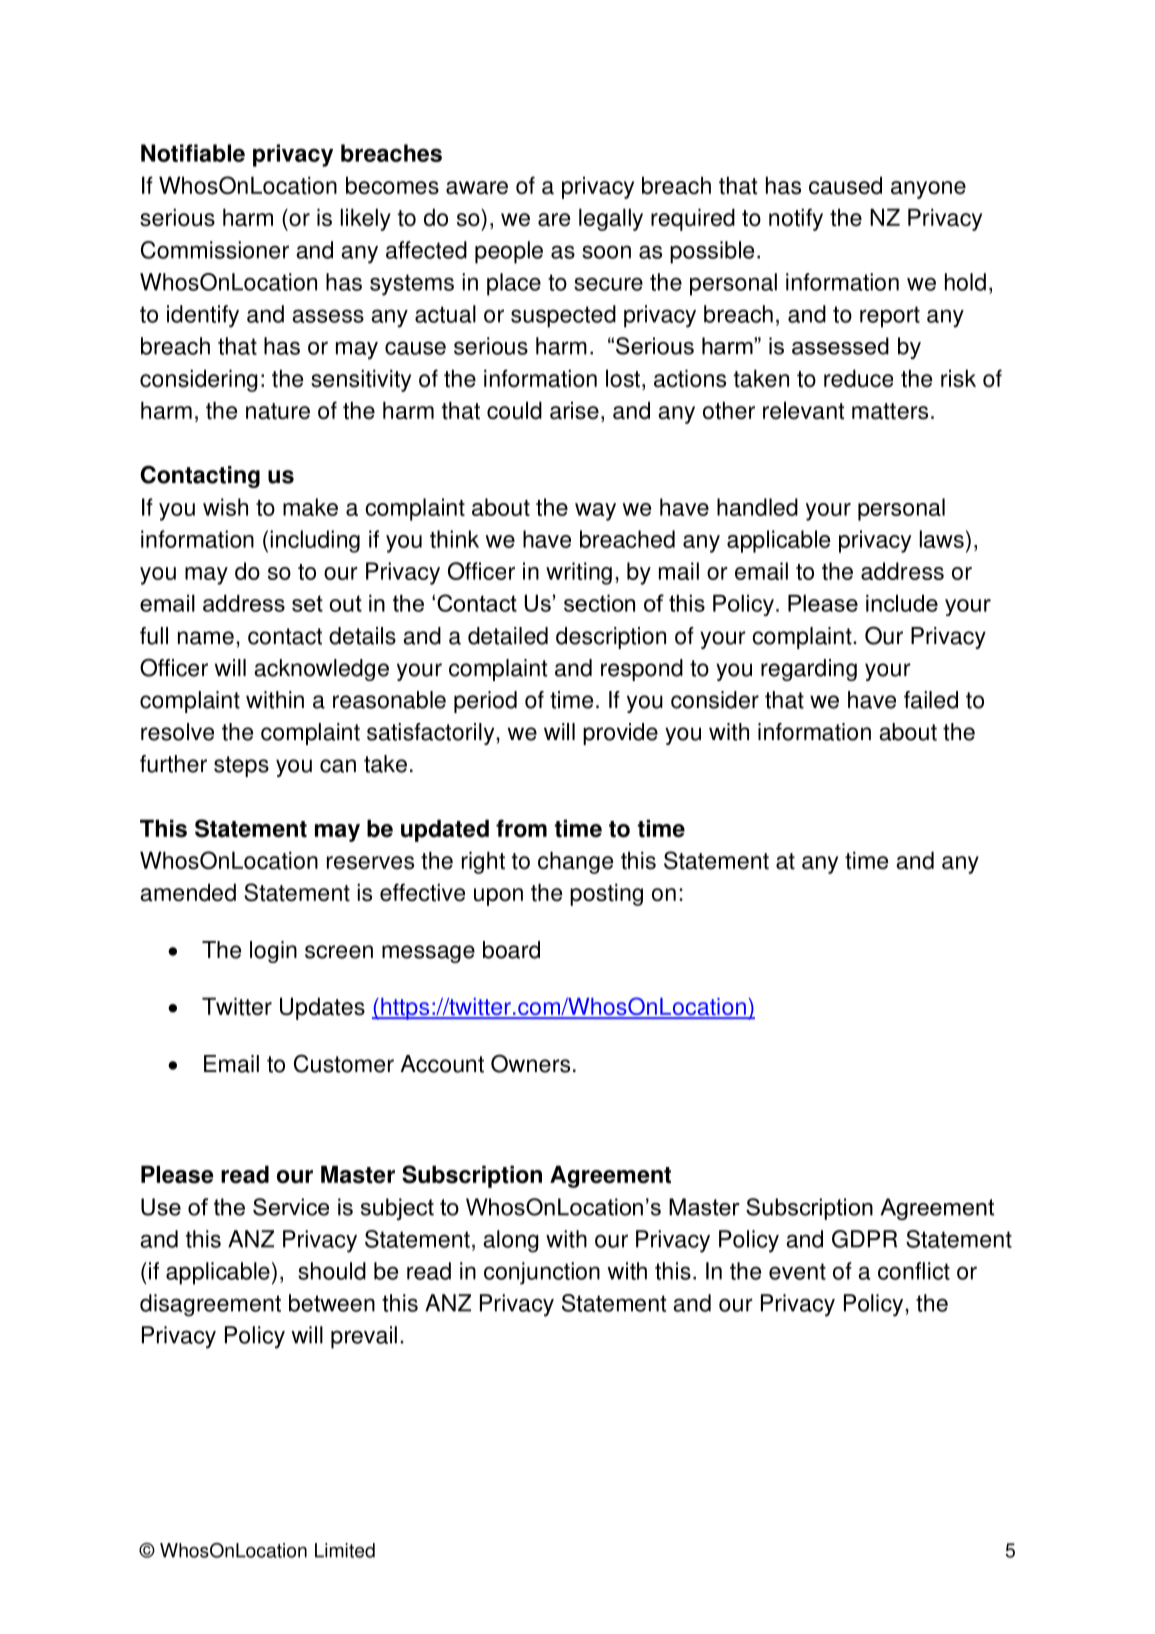  I want to click on amended, so click(188, 892).
